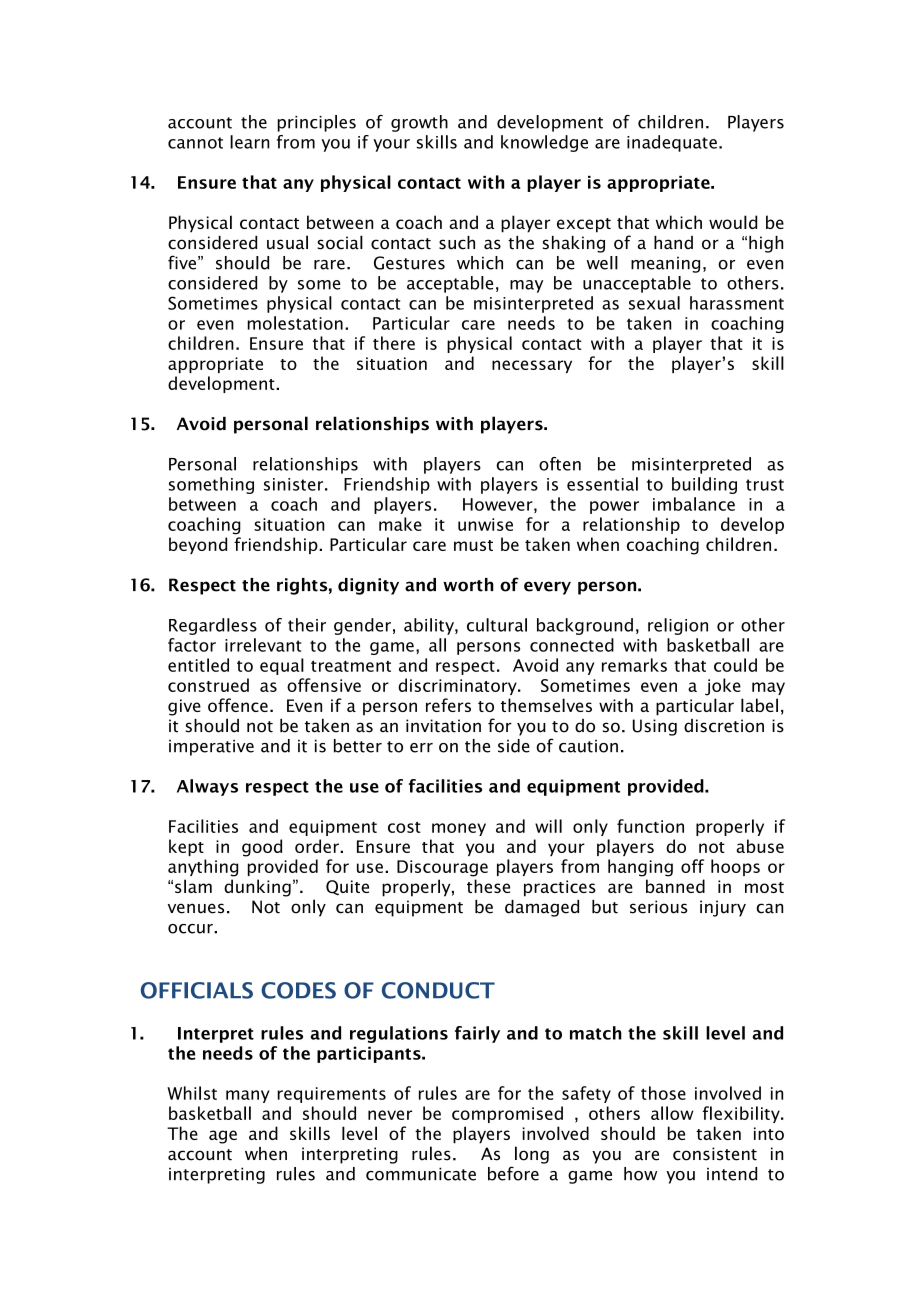  What do you see at coordinates (507, 1114) in the screenshot?
I see `compromised` at bounding box center [507, 1114].
